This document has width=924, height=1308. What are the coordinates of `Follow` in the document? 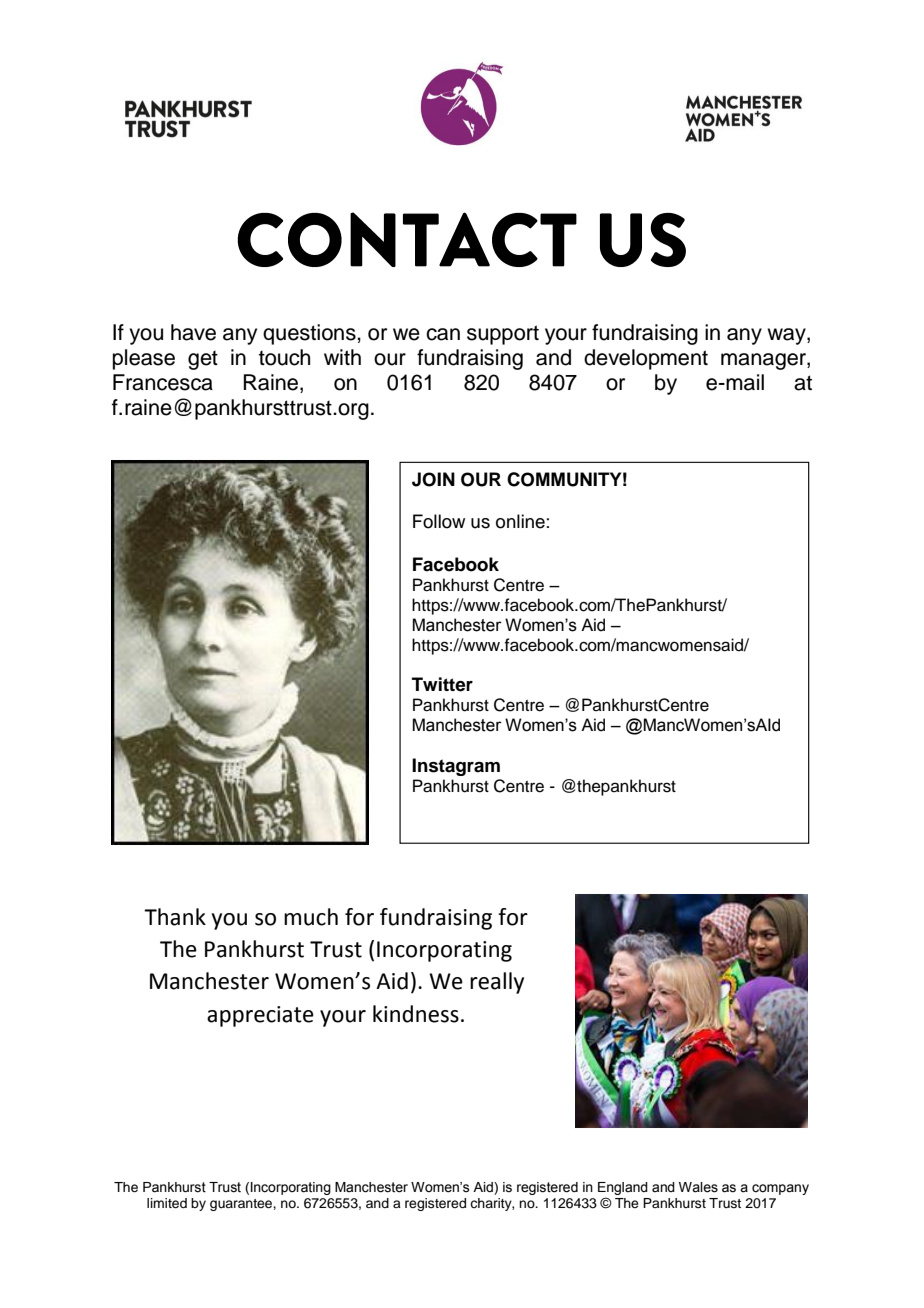 It's located at (439, 521).
